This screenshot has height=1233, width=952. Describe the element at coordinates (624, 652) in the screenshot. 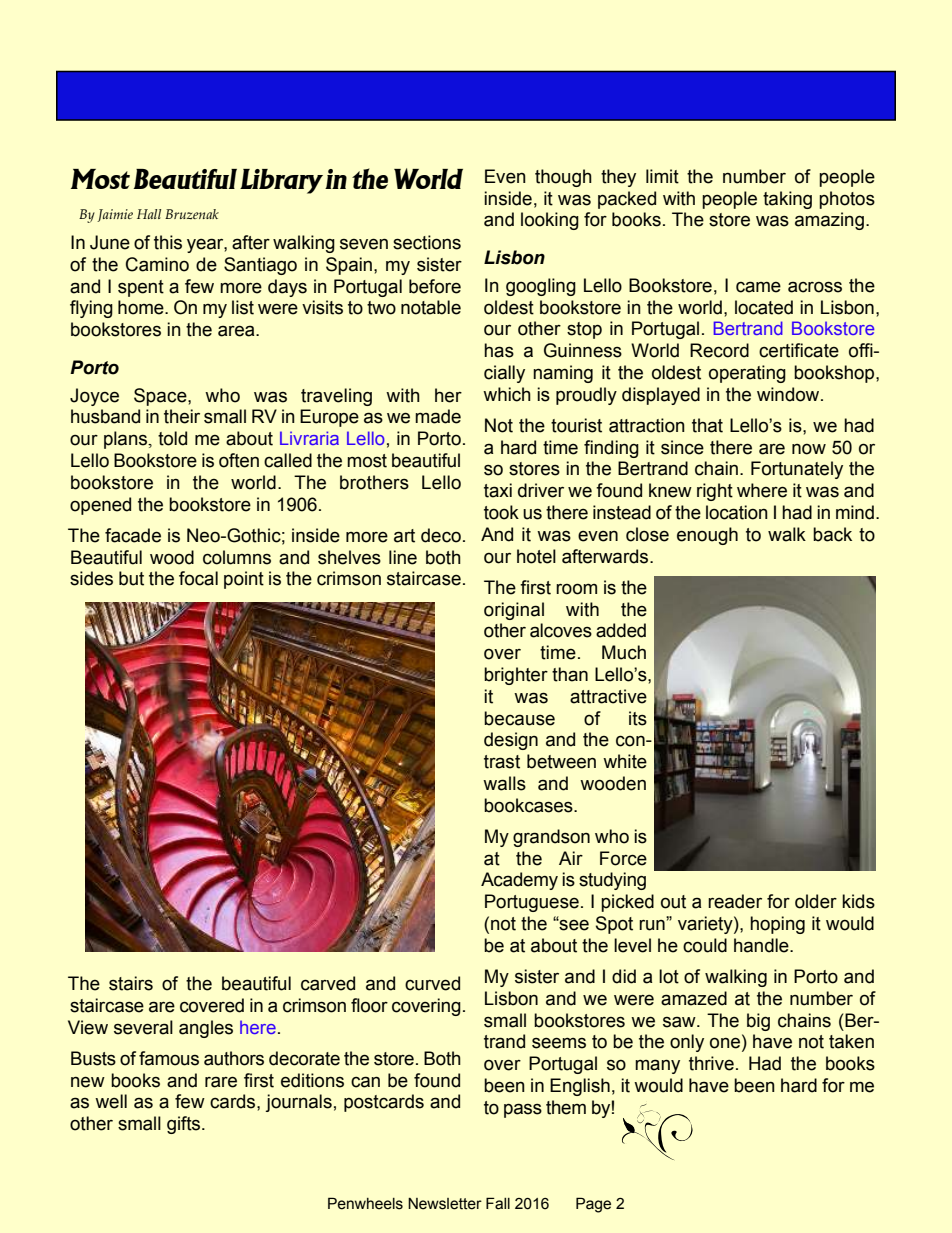

I see `Much` at that location.
